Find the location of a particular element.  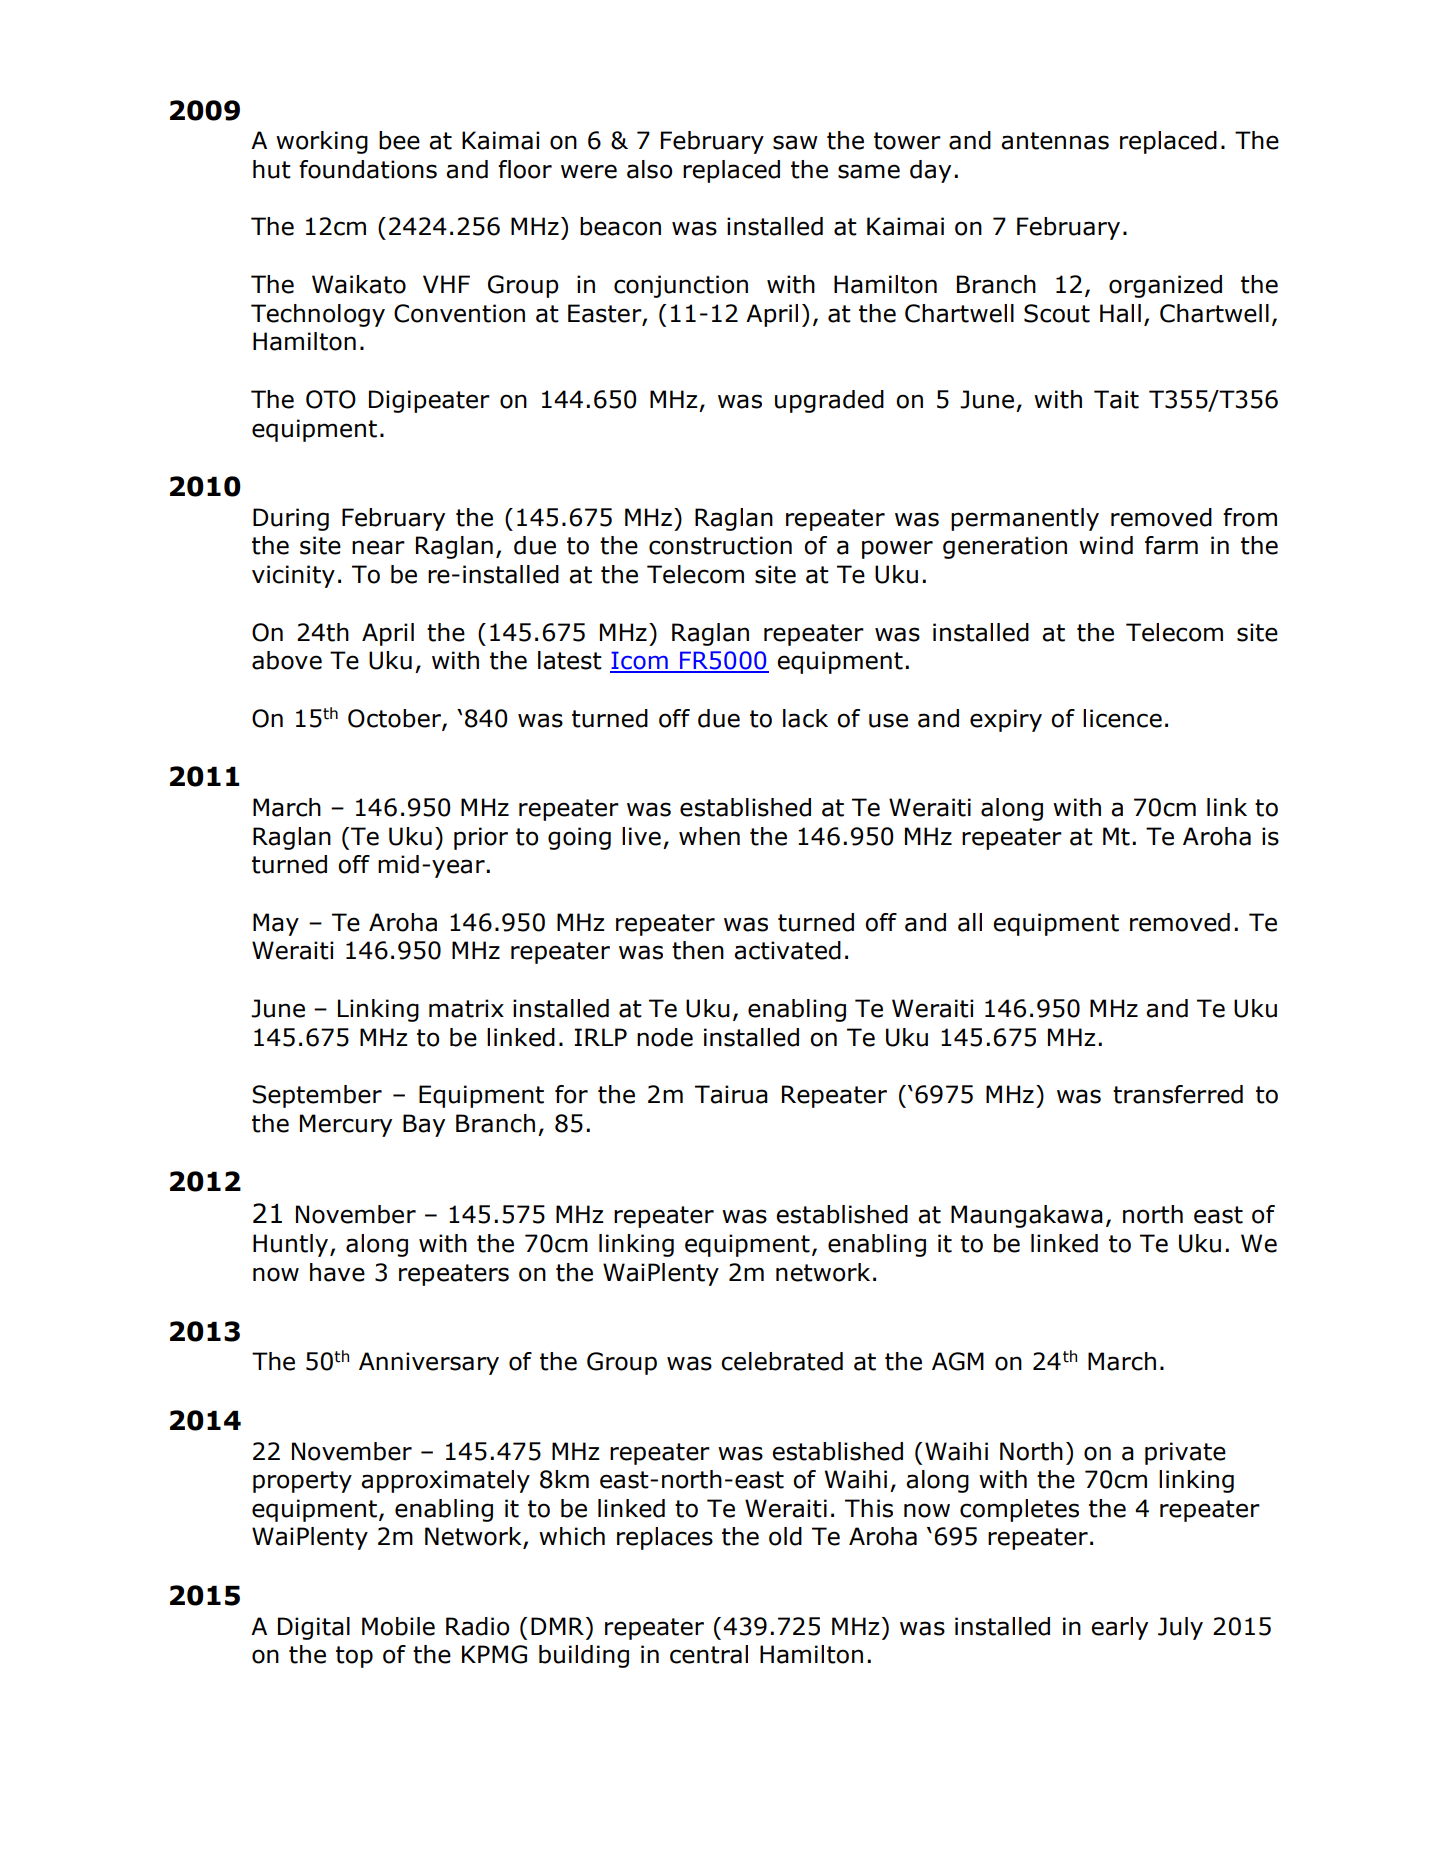

foundations is located at coordinates (368, 169).
